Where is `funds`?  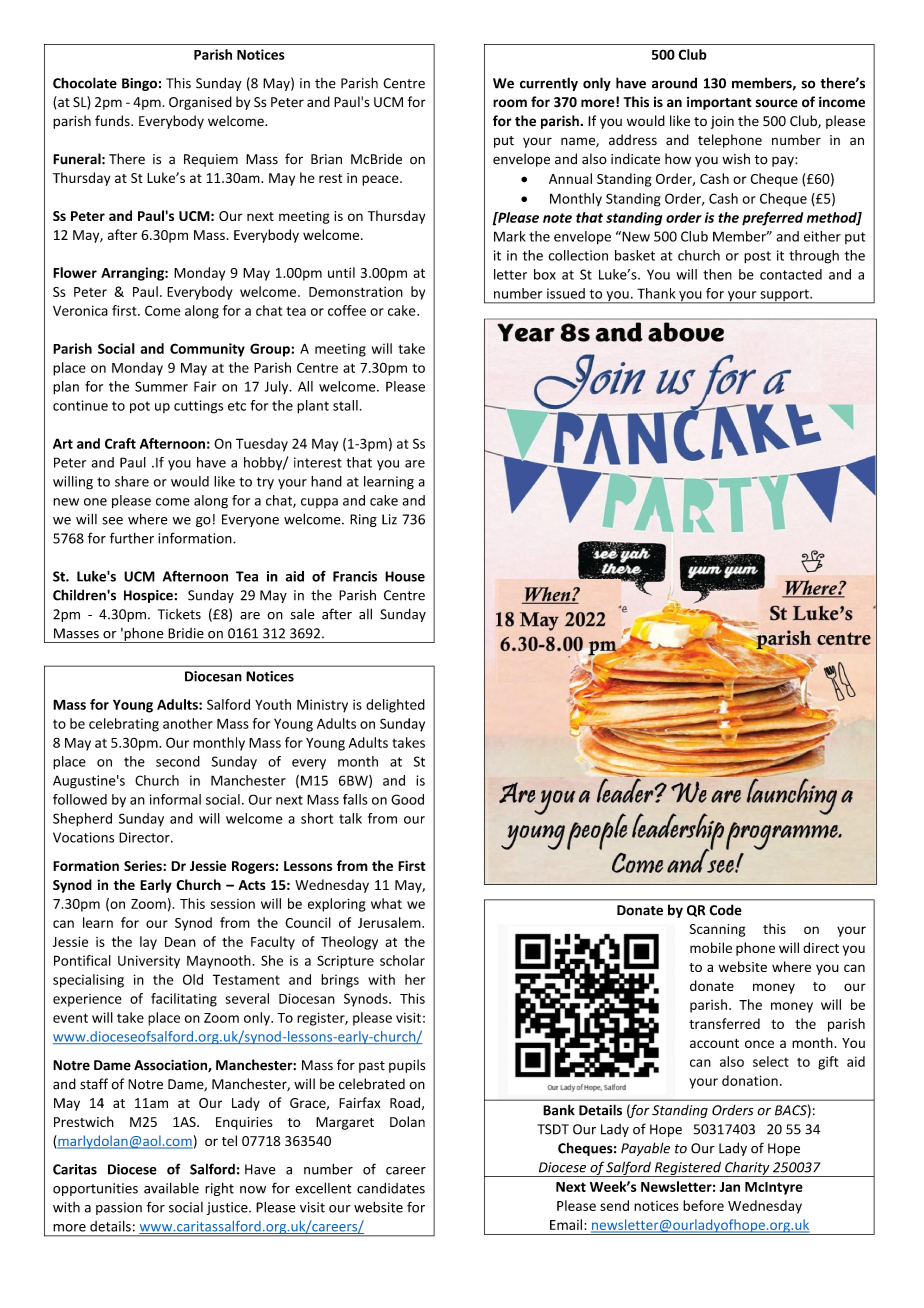 funds is located at coordinates (113, 121).
